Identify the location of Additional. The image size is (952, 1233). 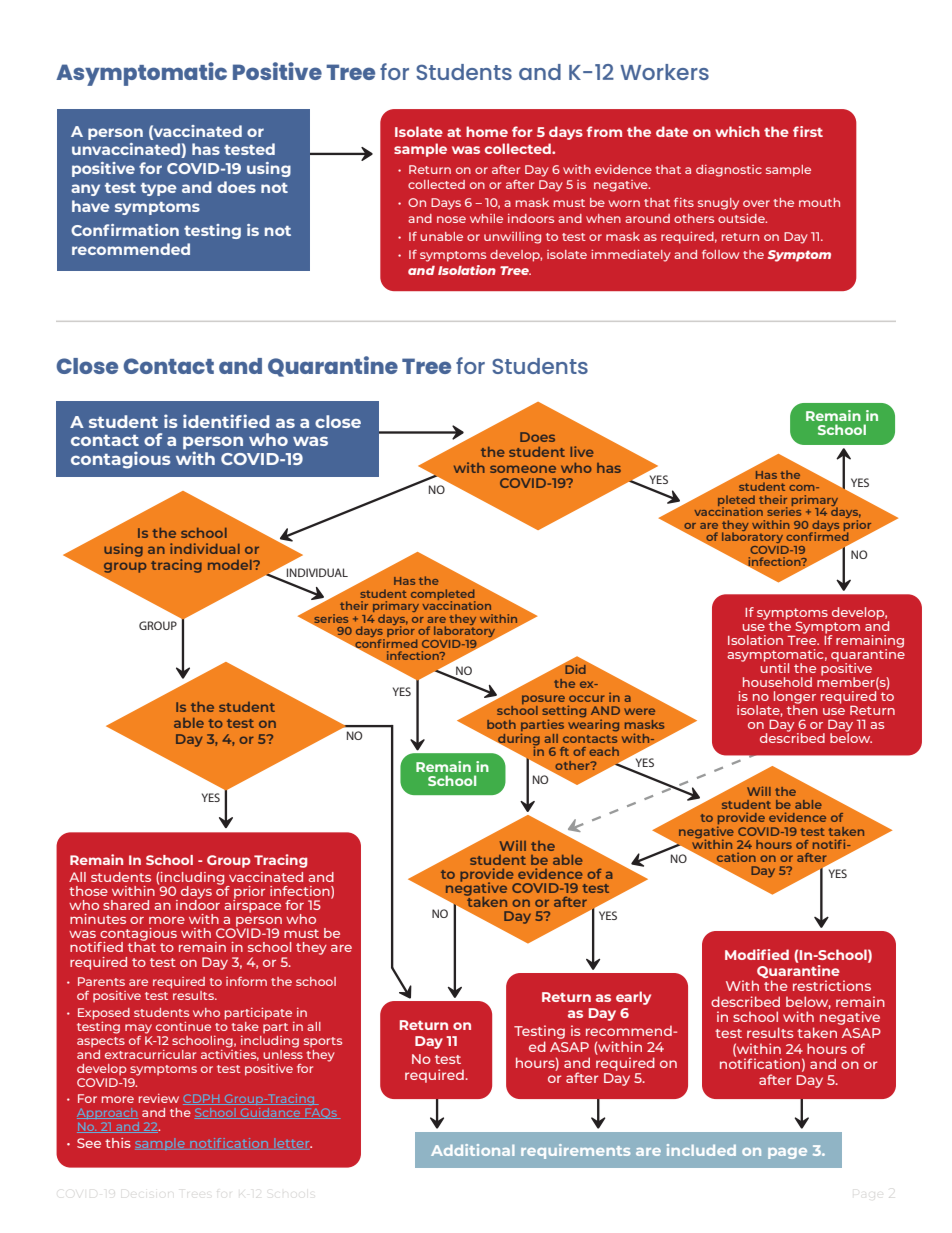
(472, 1150).
